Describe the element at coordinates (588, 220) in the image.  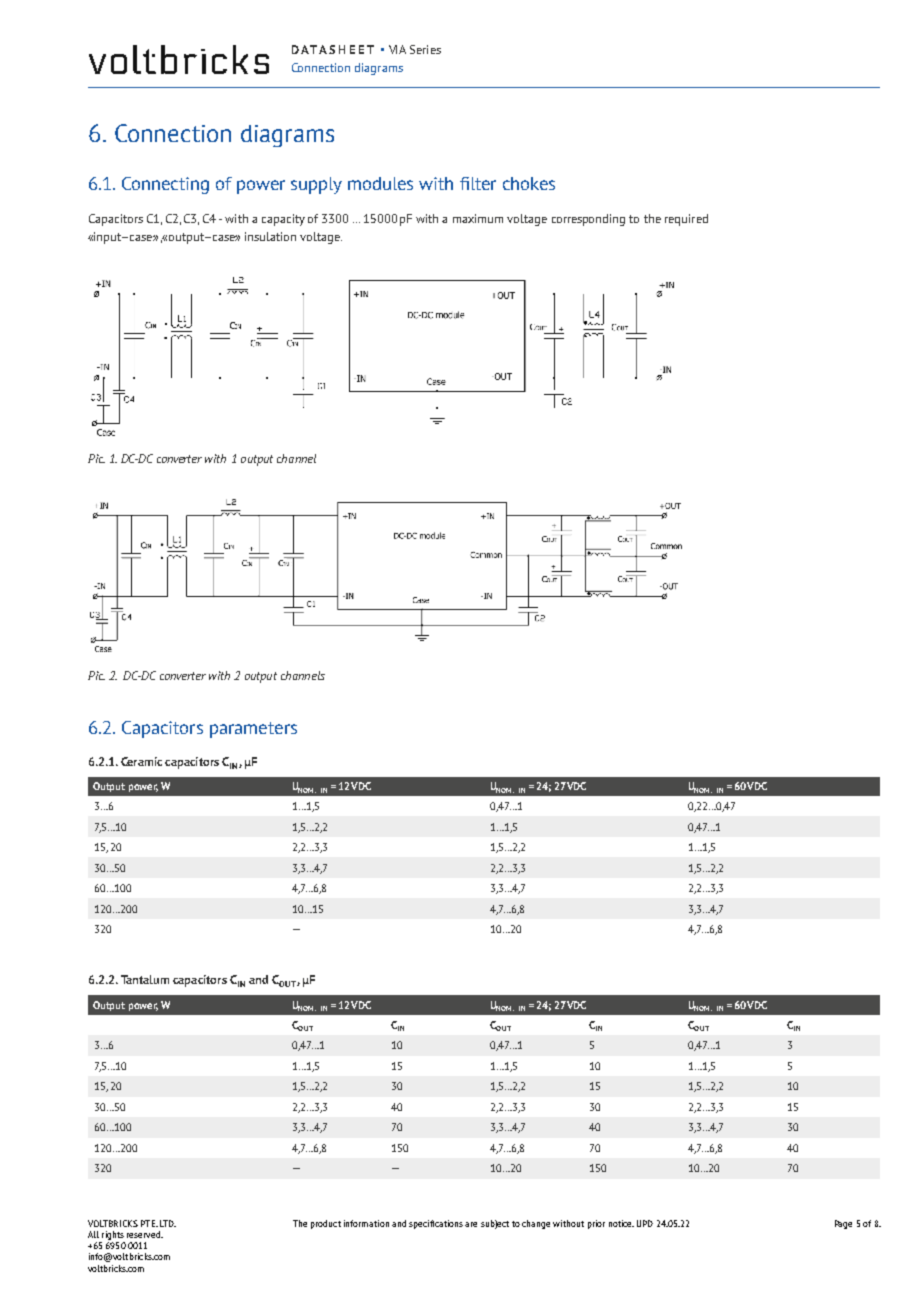
I see `corresponding` at that location.
